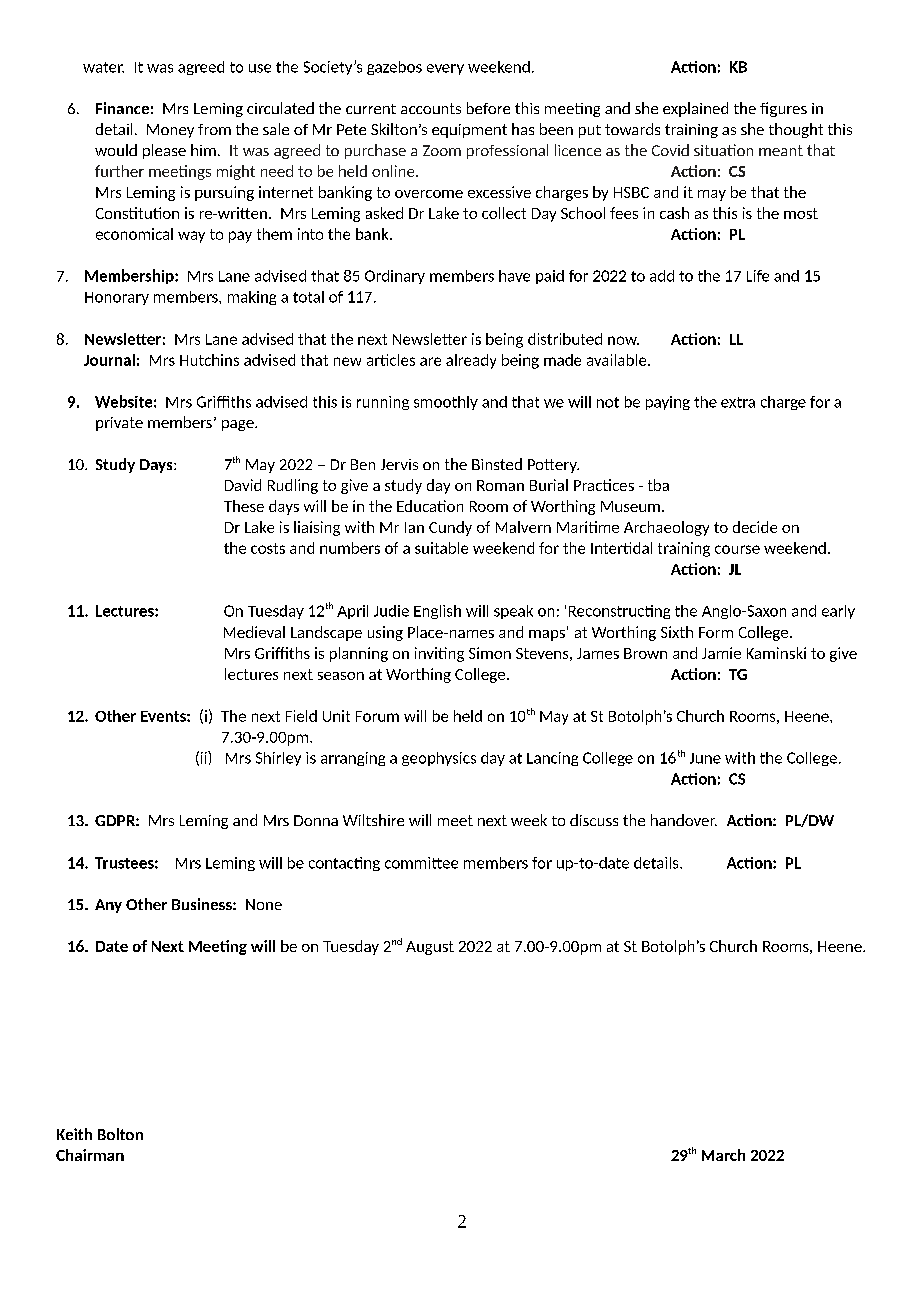  Describe the element at coordinates (170, 131) in the screenshot. I see `Money` at that location.
